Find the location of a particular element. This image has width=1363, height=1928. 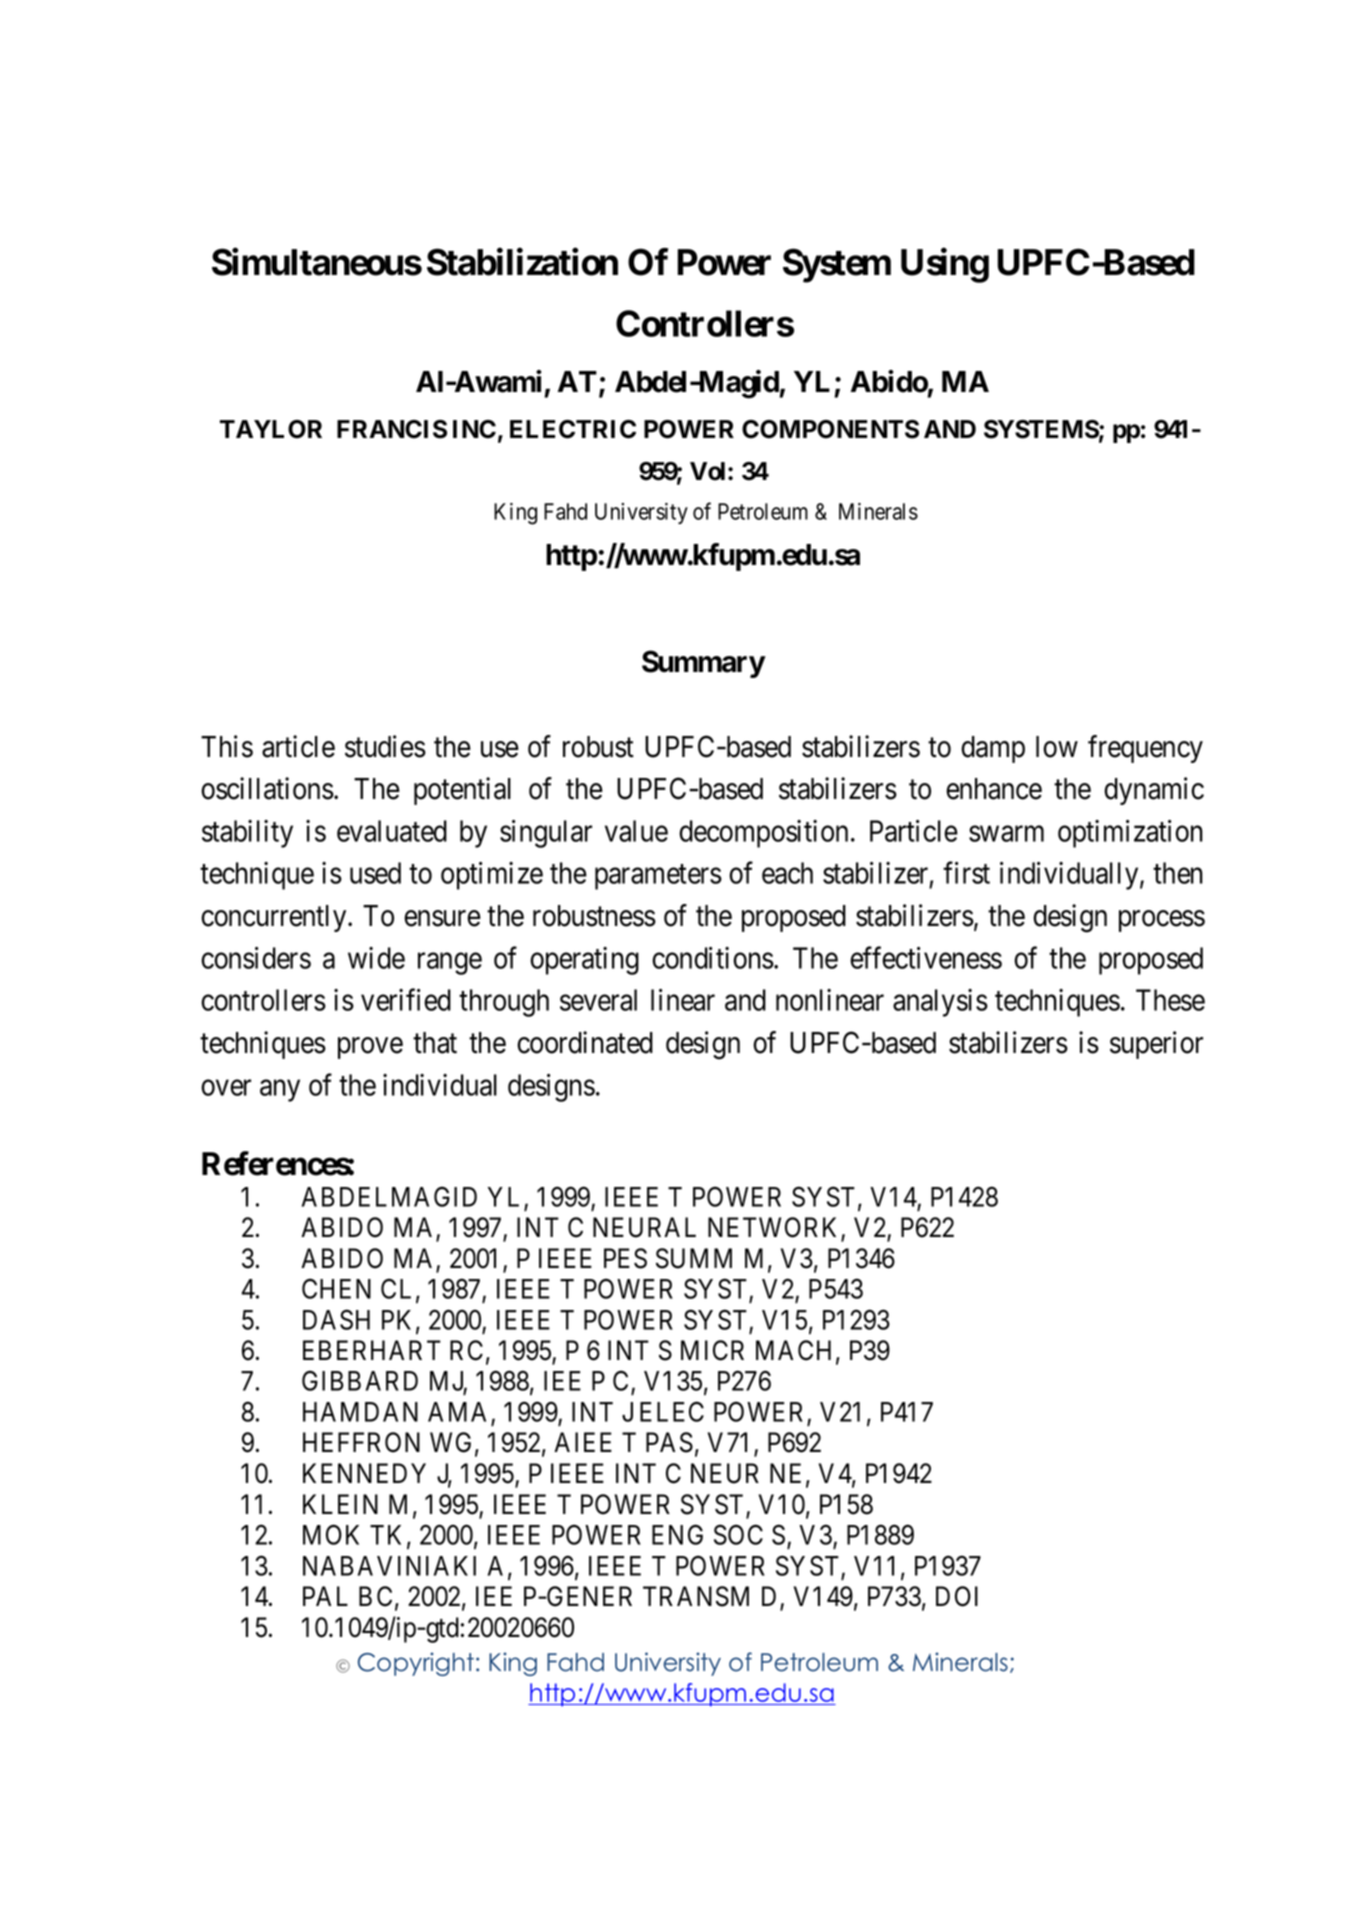

Stabilization is located at coordinates (522, 262).
